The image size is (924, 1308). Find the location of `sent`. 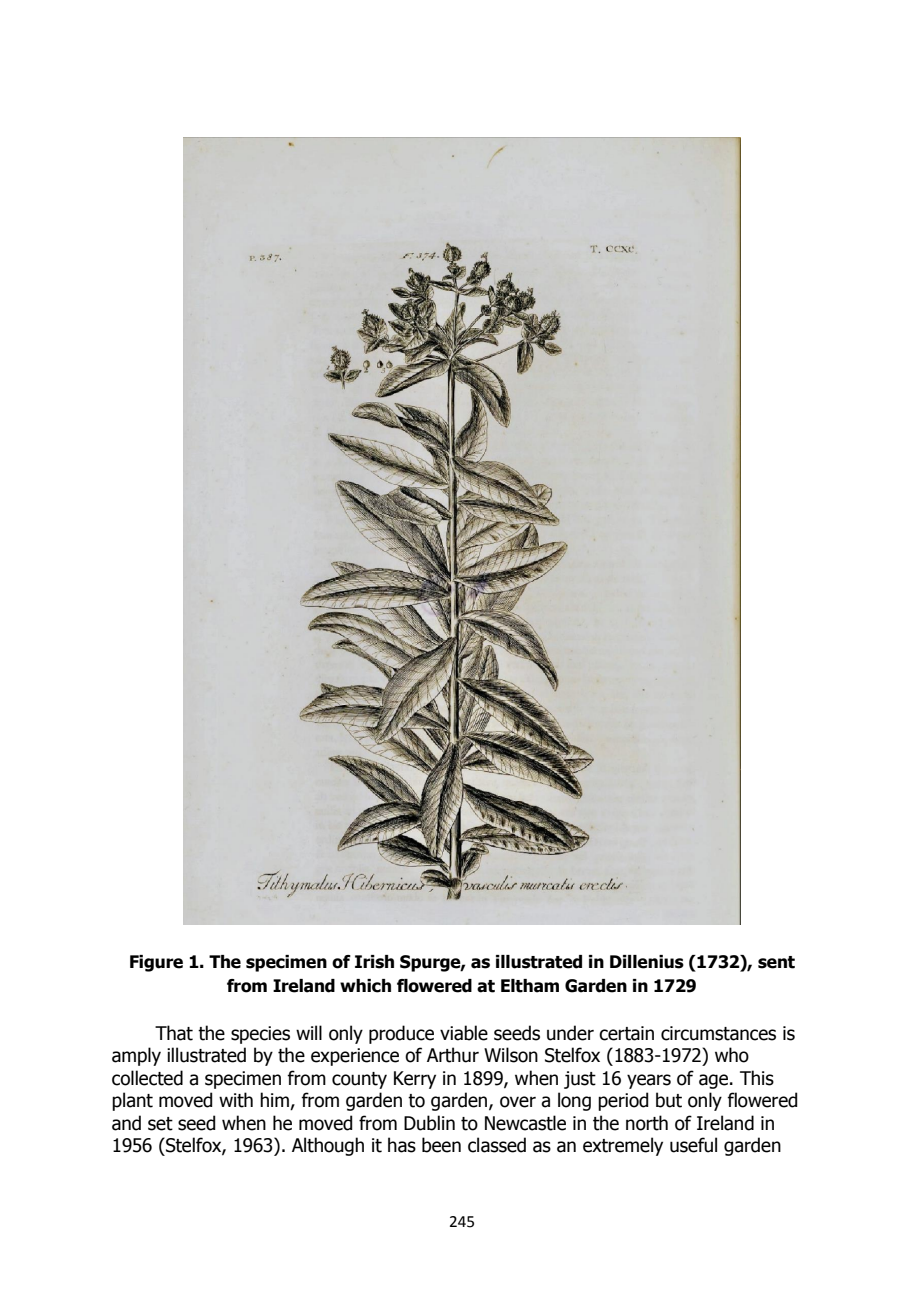

sent is located at coordinates (776, 962).
